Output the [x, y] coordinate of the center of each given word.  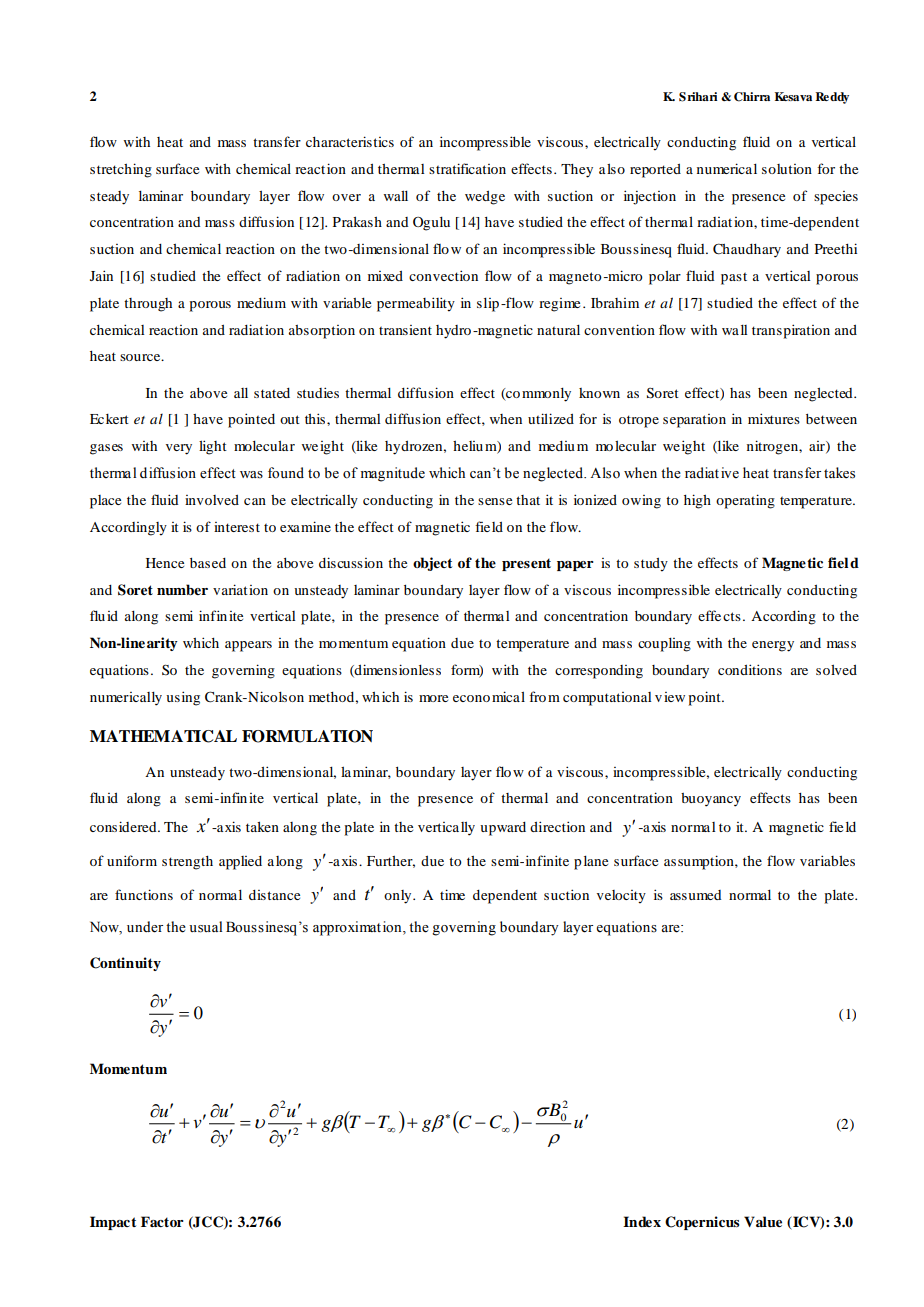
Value [763, 1221]
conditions [750, 669]
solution [787, 169]
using [183, 698]
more [433, 698]
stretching [121, 170]
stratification [467, 168]
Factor [162, 1221]
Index [642, 1221]
